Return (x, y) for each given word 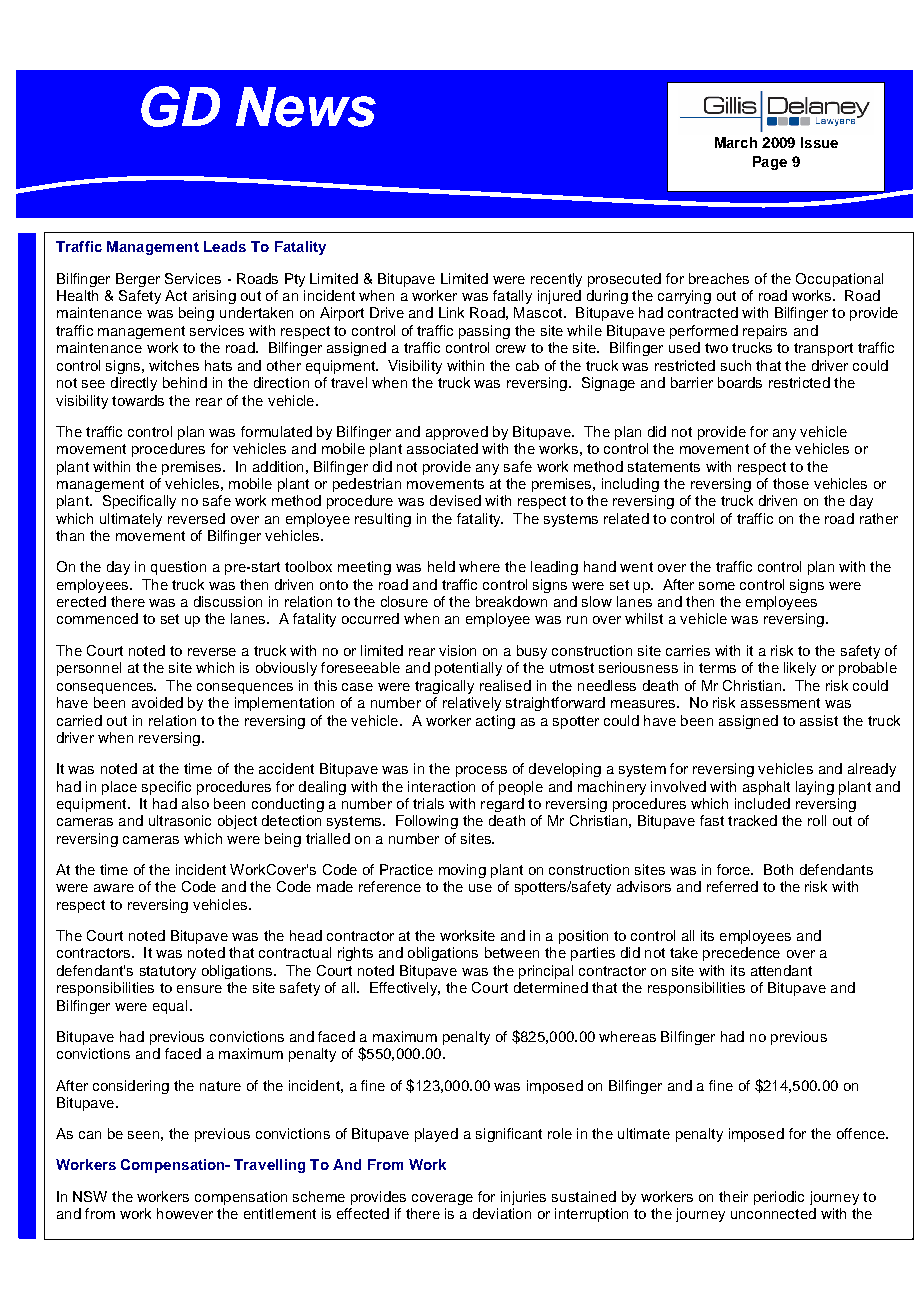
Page (770, 163)
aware (114, 888)
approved (457, 433)
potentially (468, 669)
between (512, 952)
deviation (502, 1213)
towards (138, 400)
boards (740, 382)
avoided (157, 702)
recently (556, 280)
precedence (741, 954)
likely (800, 669)
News (306, 107)
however (185, 1213)
